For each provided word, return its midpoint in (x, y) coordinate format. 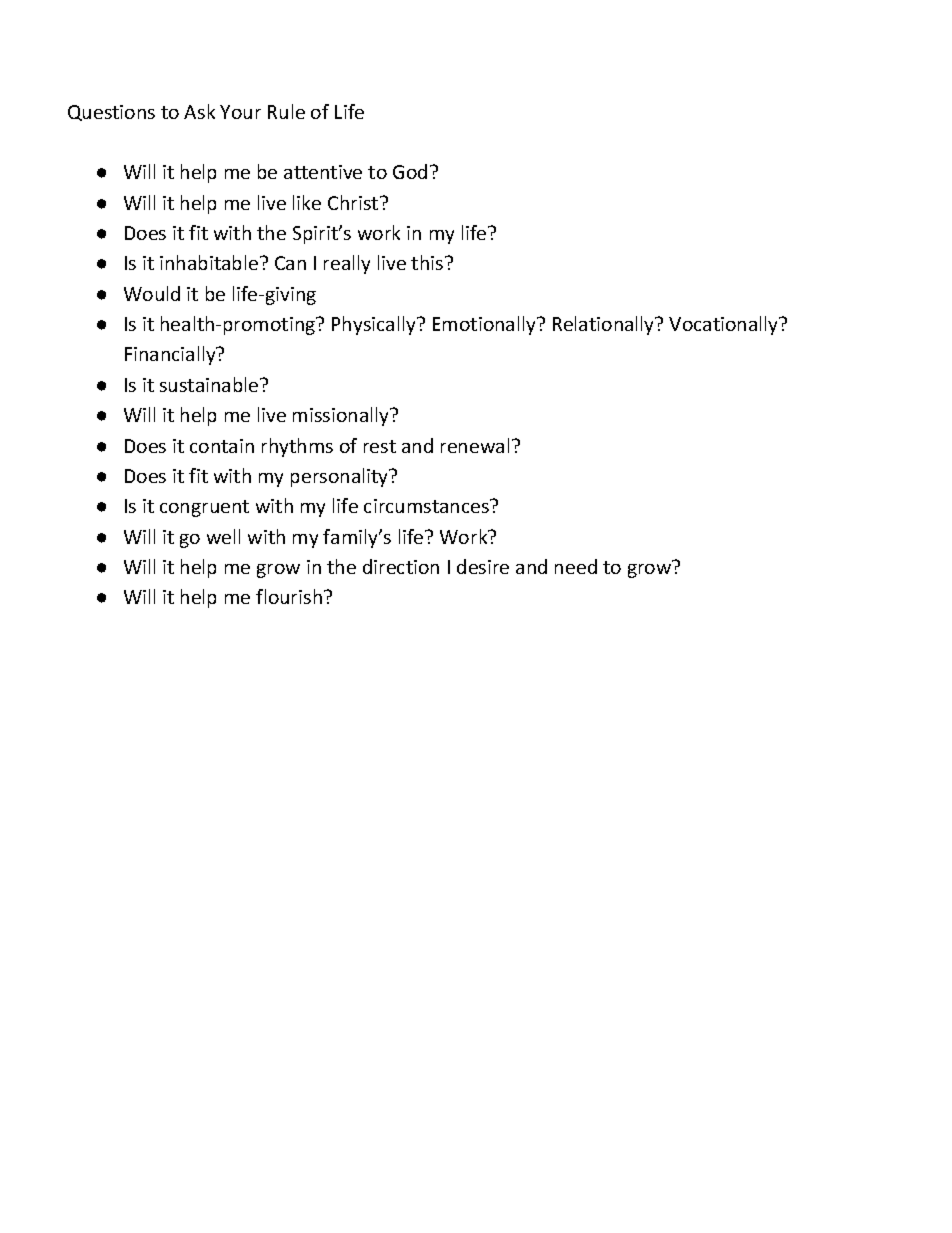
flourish (289, 596)
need (576, 566)
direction (401, 566)
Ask (199, 111)
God (410, 171)
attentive (323, 172)
